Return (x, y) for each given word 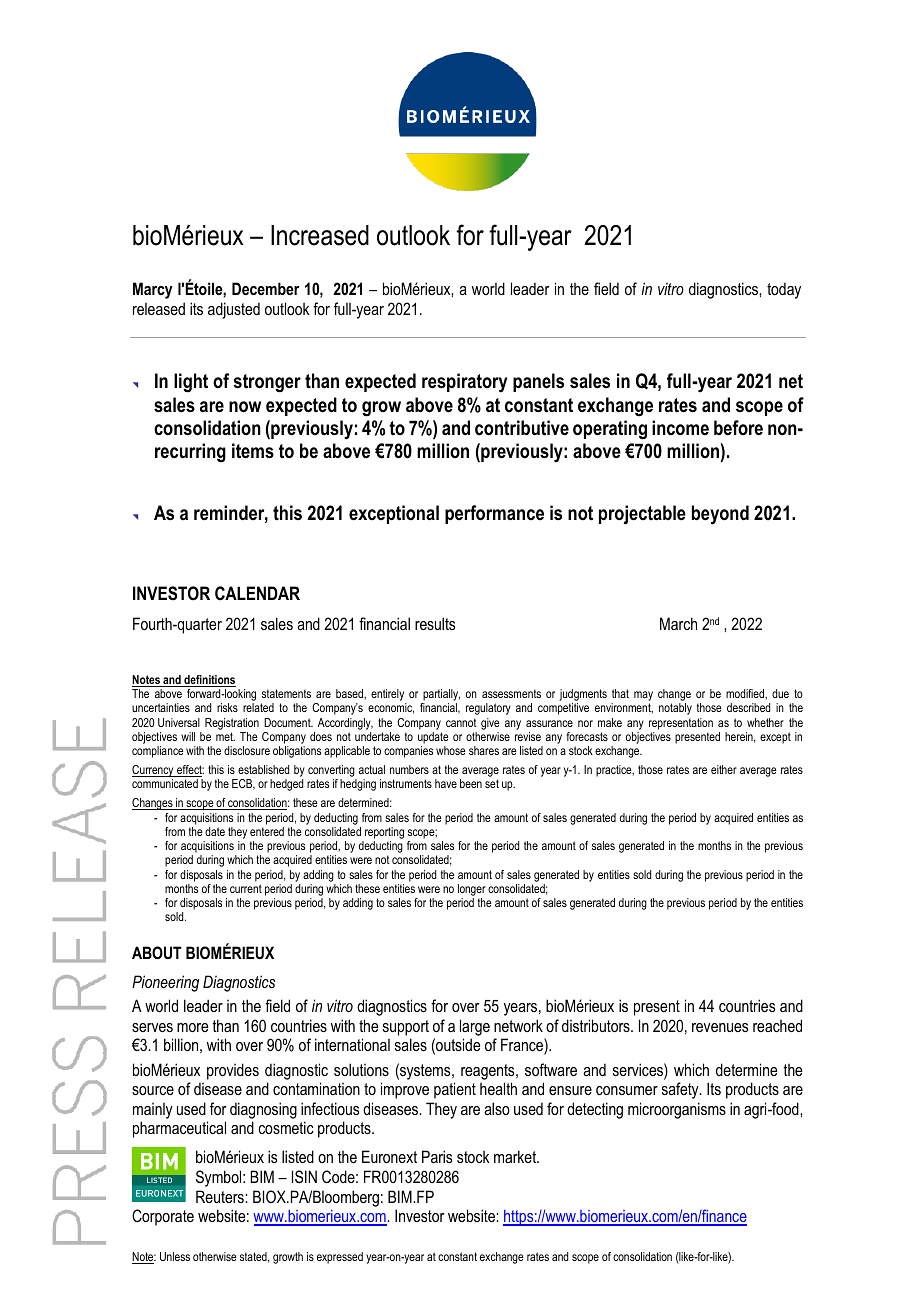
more (192, 1027)
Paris (437, 1156)
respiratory (464, 383)
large (475, 1027)
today (784, 290)
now (245, 407)
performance (494, 514)
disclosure (247, 750)
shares (484, 750)
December (266, 288)
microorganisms (677, 1110)
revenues (720, 1027)
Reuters (221, 1196)
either (724, 769)
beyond (720, 515)
